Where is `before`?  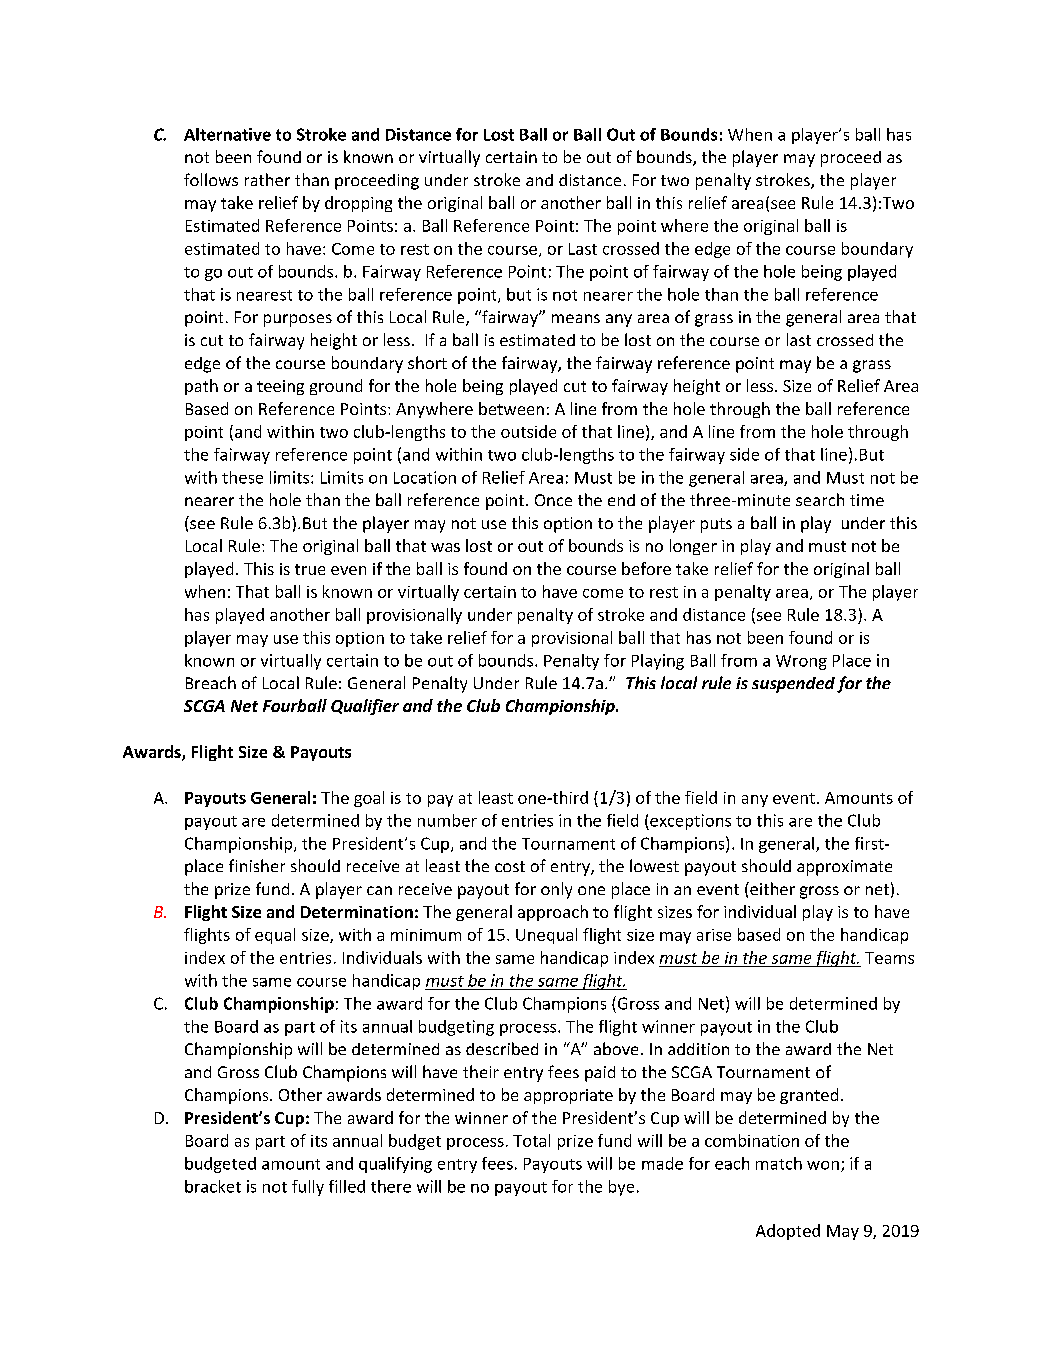
before is located at coordinates (646, 568).
